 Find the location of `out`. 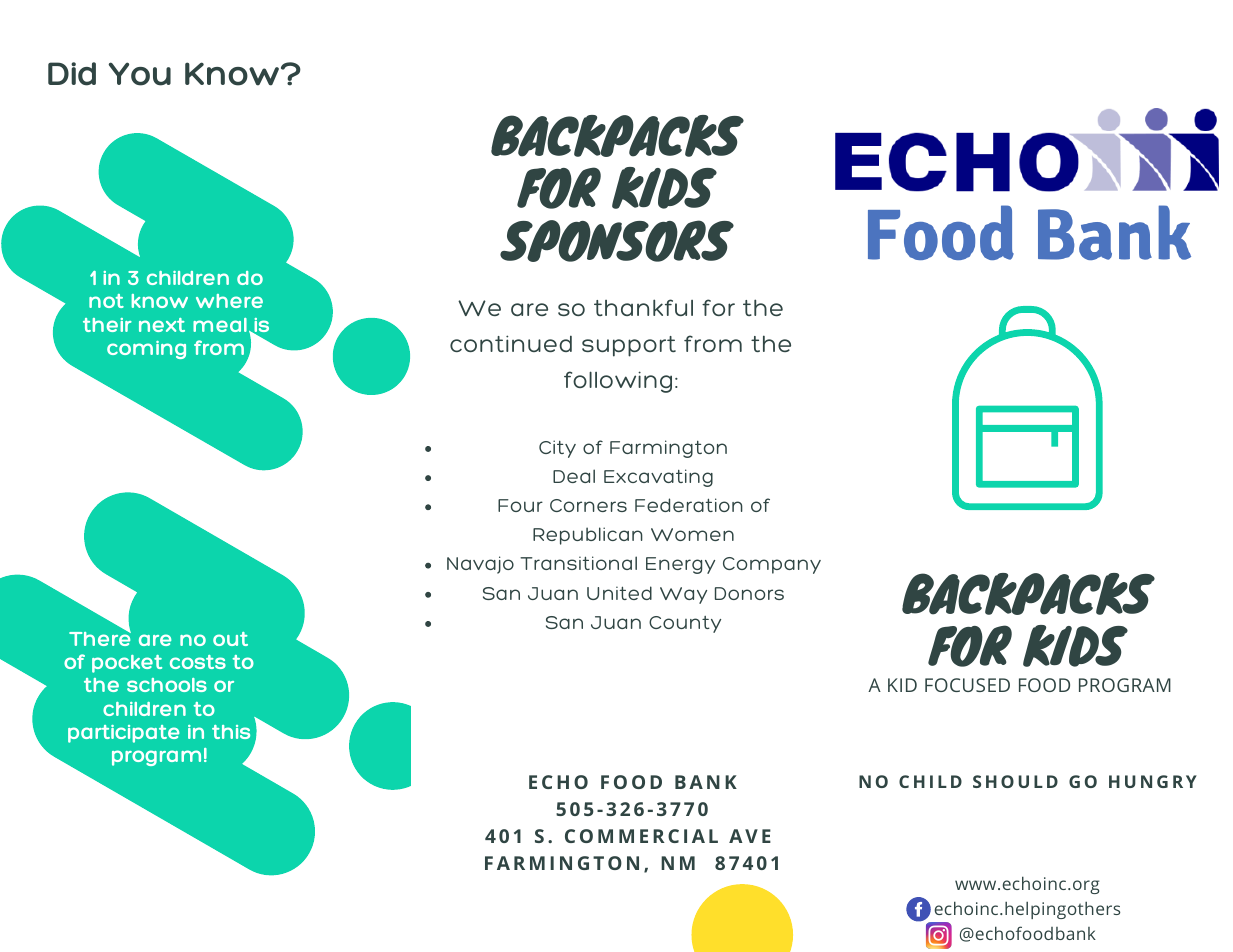

out is located at coordinates (230, 639).
